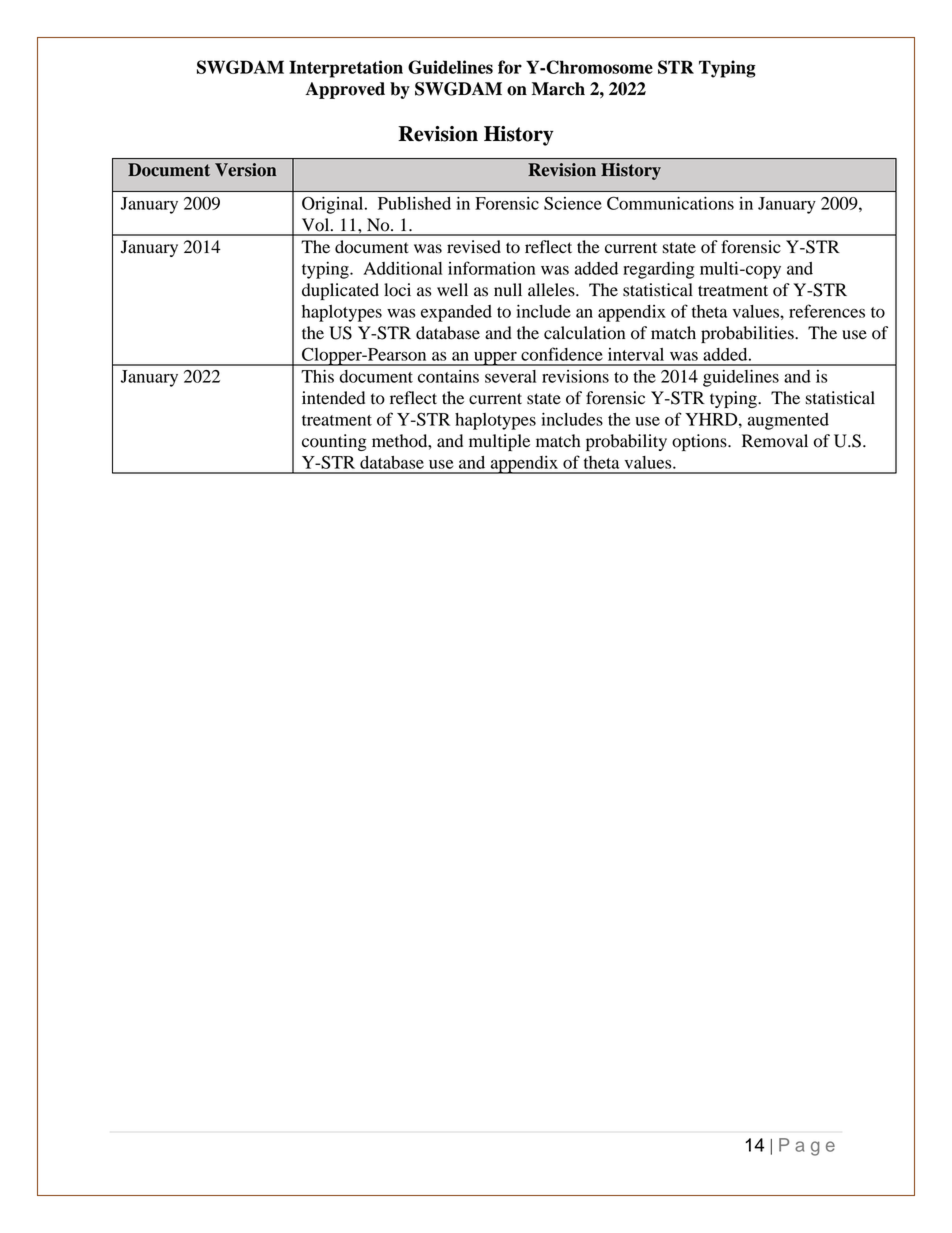 The height and width of the screenshot is (1233, 952). I want to click on probability, so click(626, 442).
